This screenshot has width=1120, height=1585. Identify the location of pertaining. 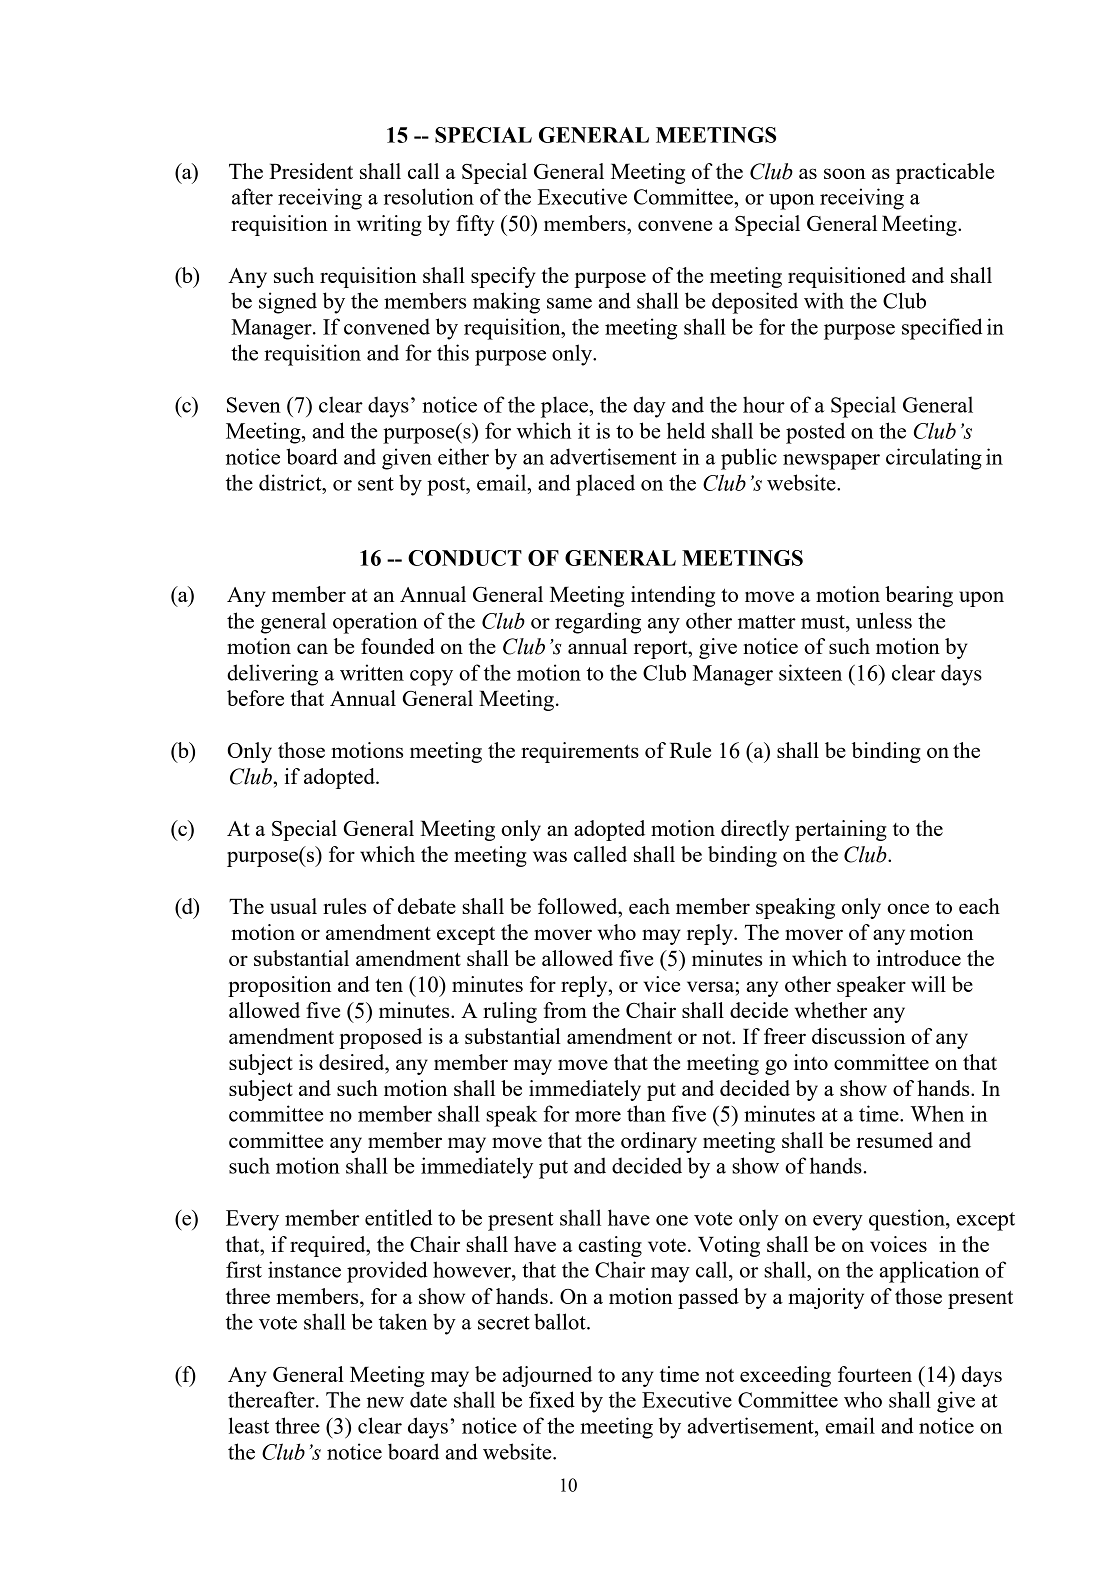
(841, 830).
